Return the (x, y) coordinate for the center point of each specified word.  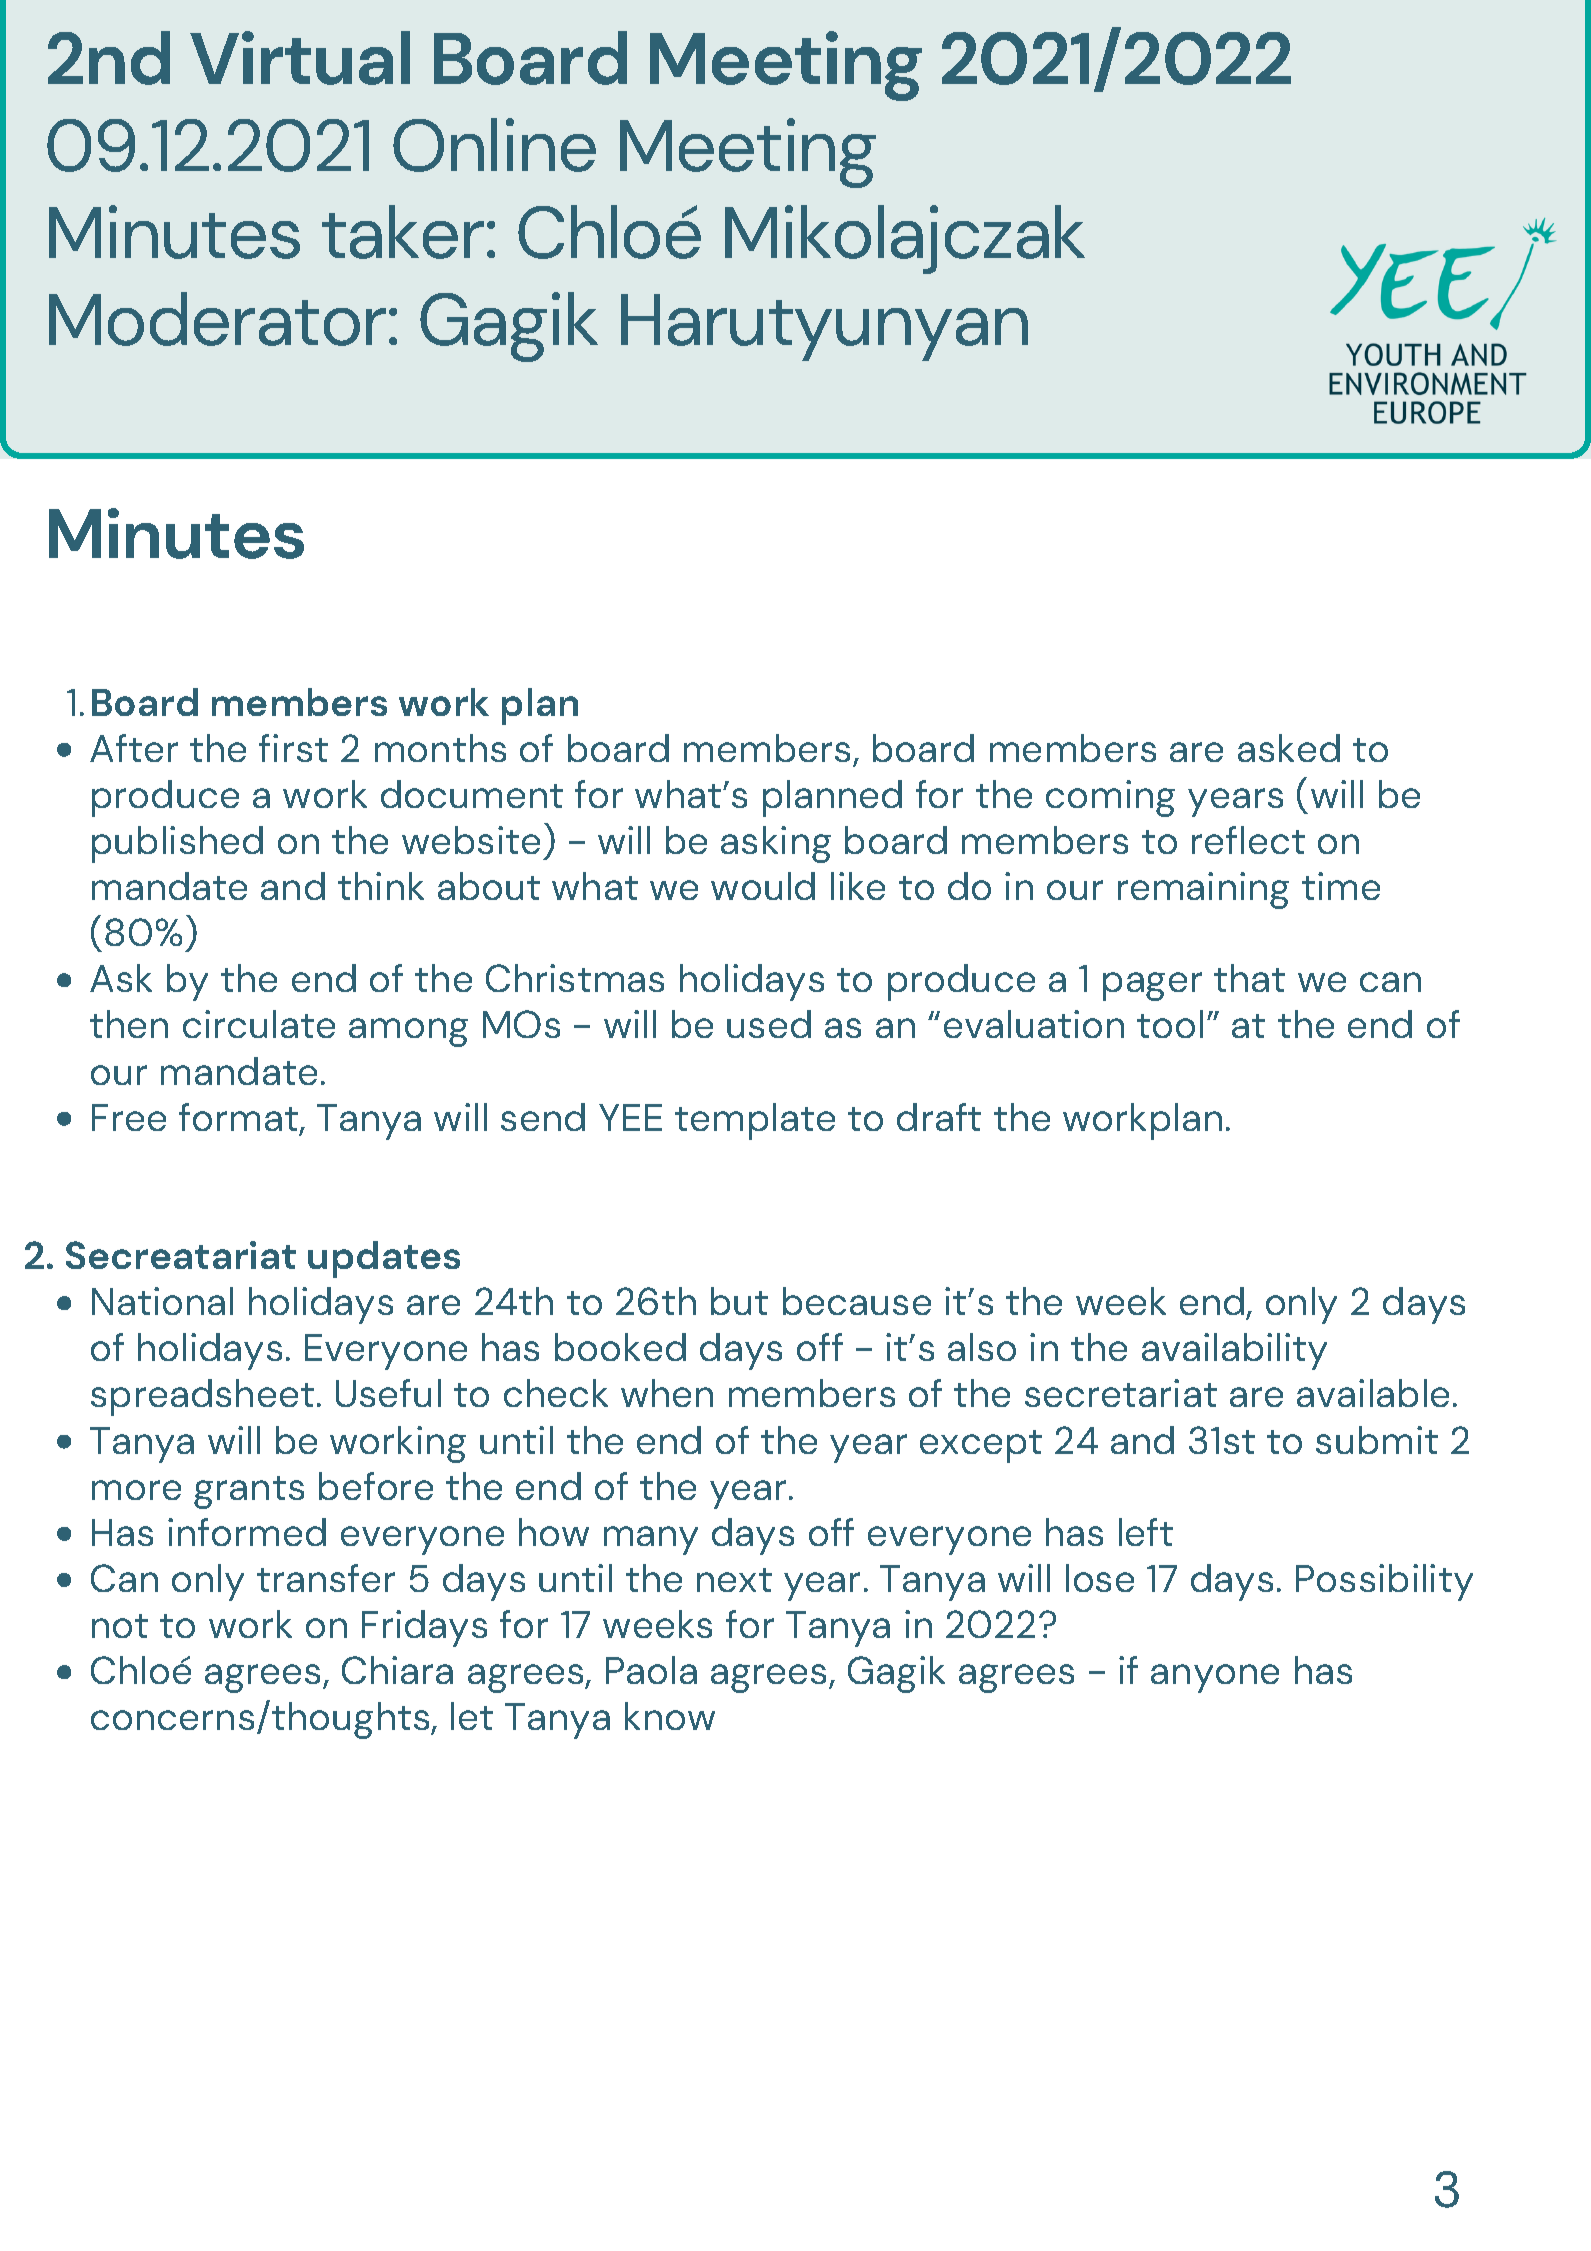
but (739, 1301)
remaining (1203, 890)
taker (403, 232)
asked (1289, 748)
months (440, 748)
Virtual (300, 58)
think (381, 886)
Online (494, 145)
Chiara (397, 1670)
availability (1234, 1351)
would (763, 886)
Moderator (217, 319)
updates (384, 1259)
